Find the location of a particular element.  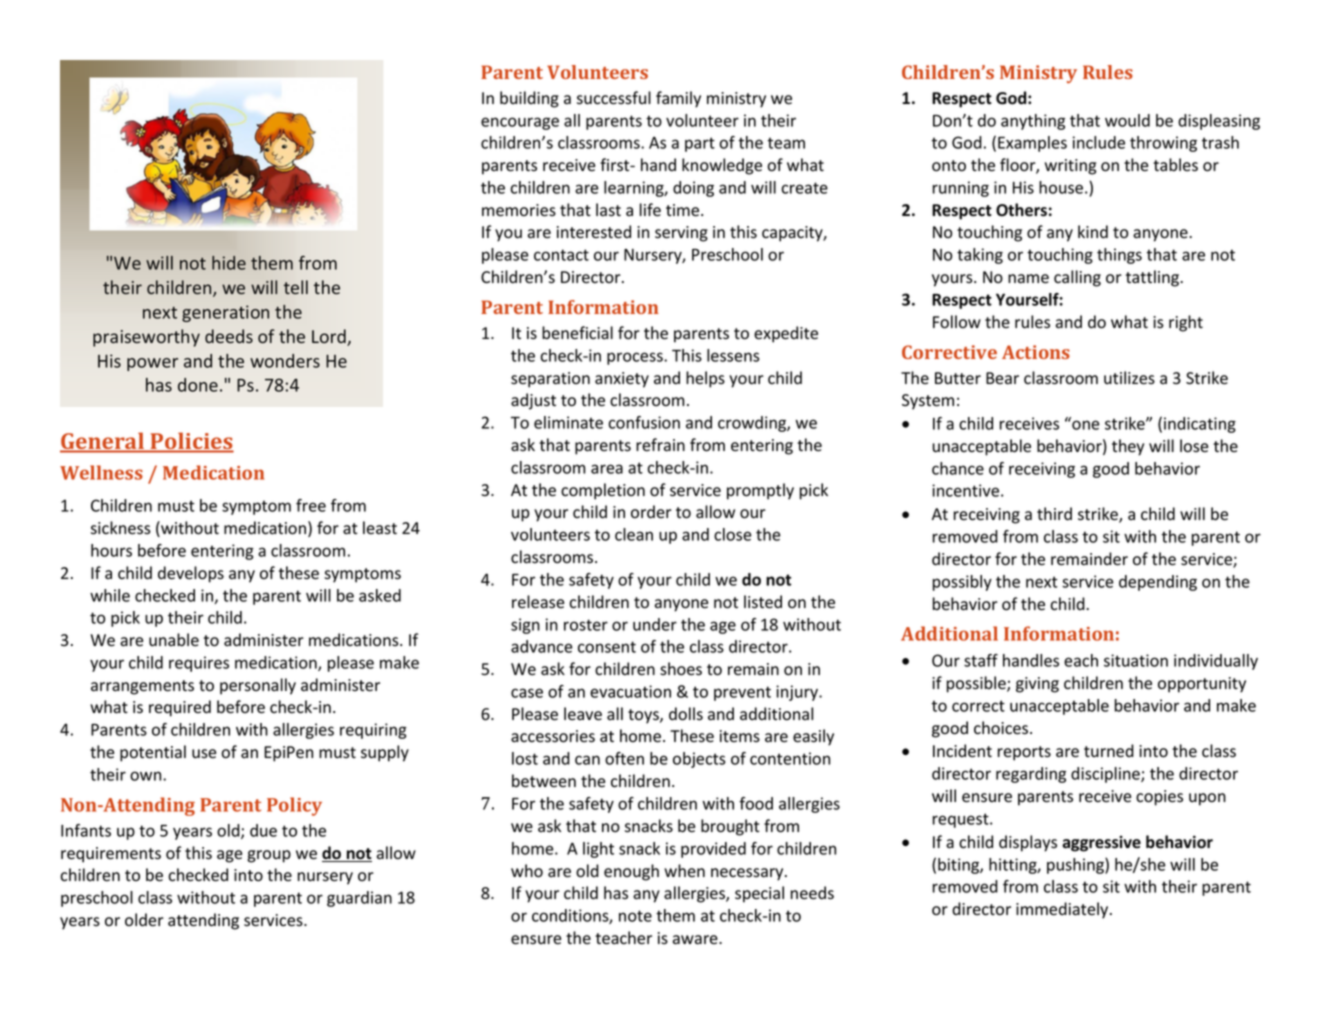

consent is located at coordinates (607, 647).
